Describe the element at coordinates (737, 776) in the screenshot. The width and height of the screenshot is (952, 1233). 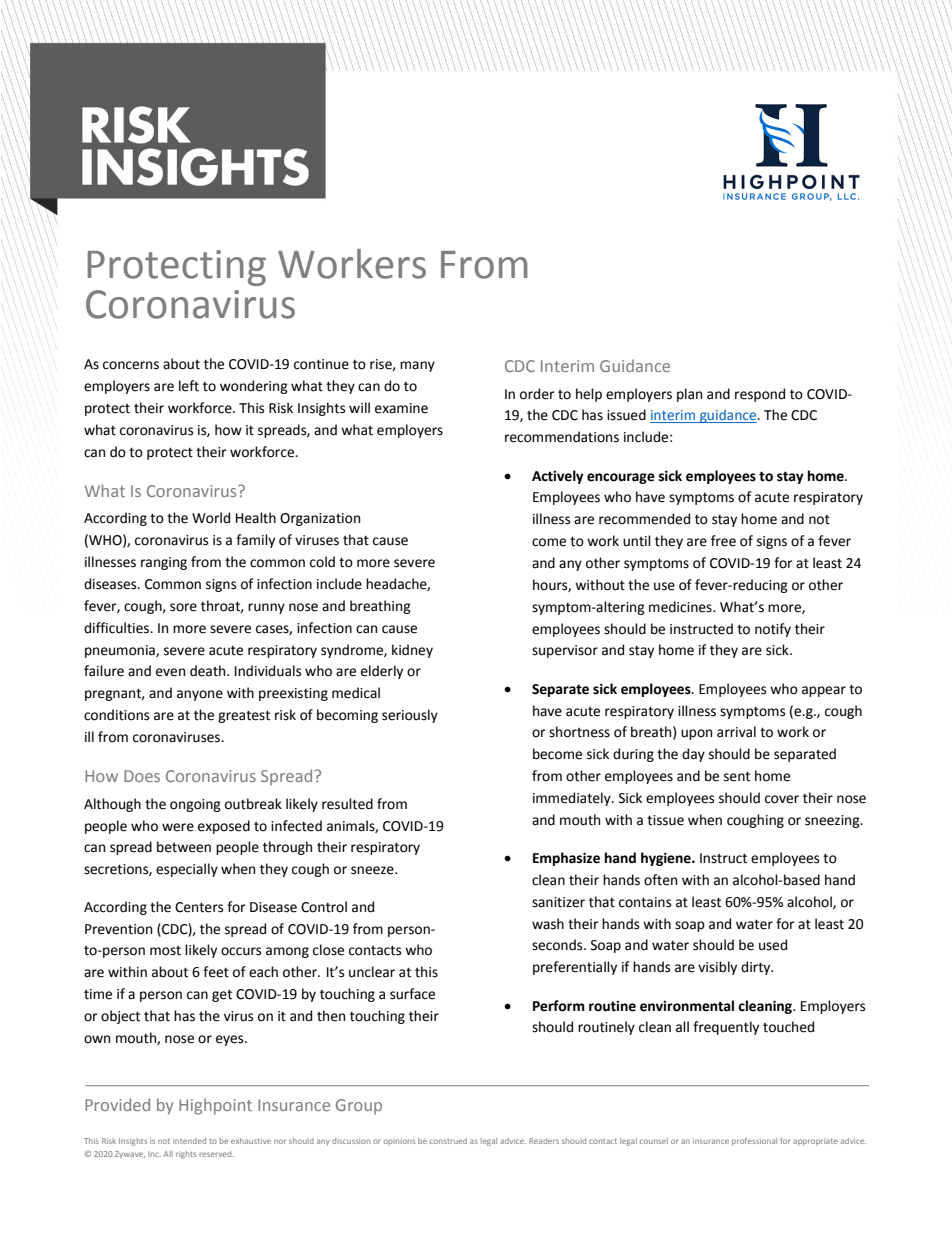
I see `sent` at that location.
